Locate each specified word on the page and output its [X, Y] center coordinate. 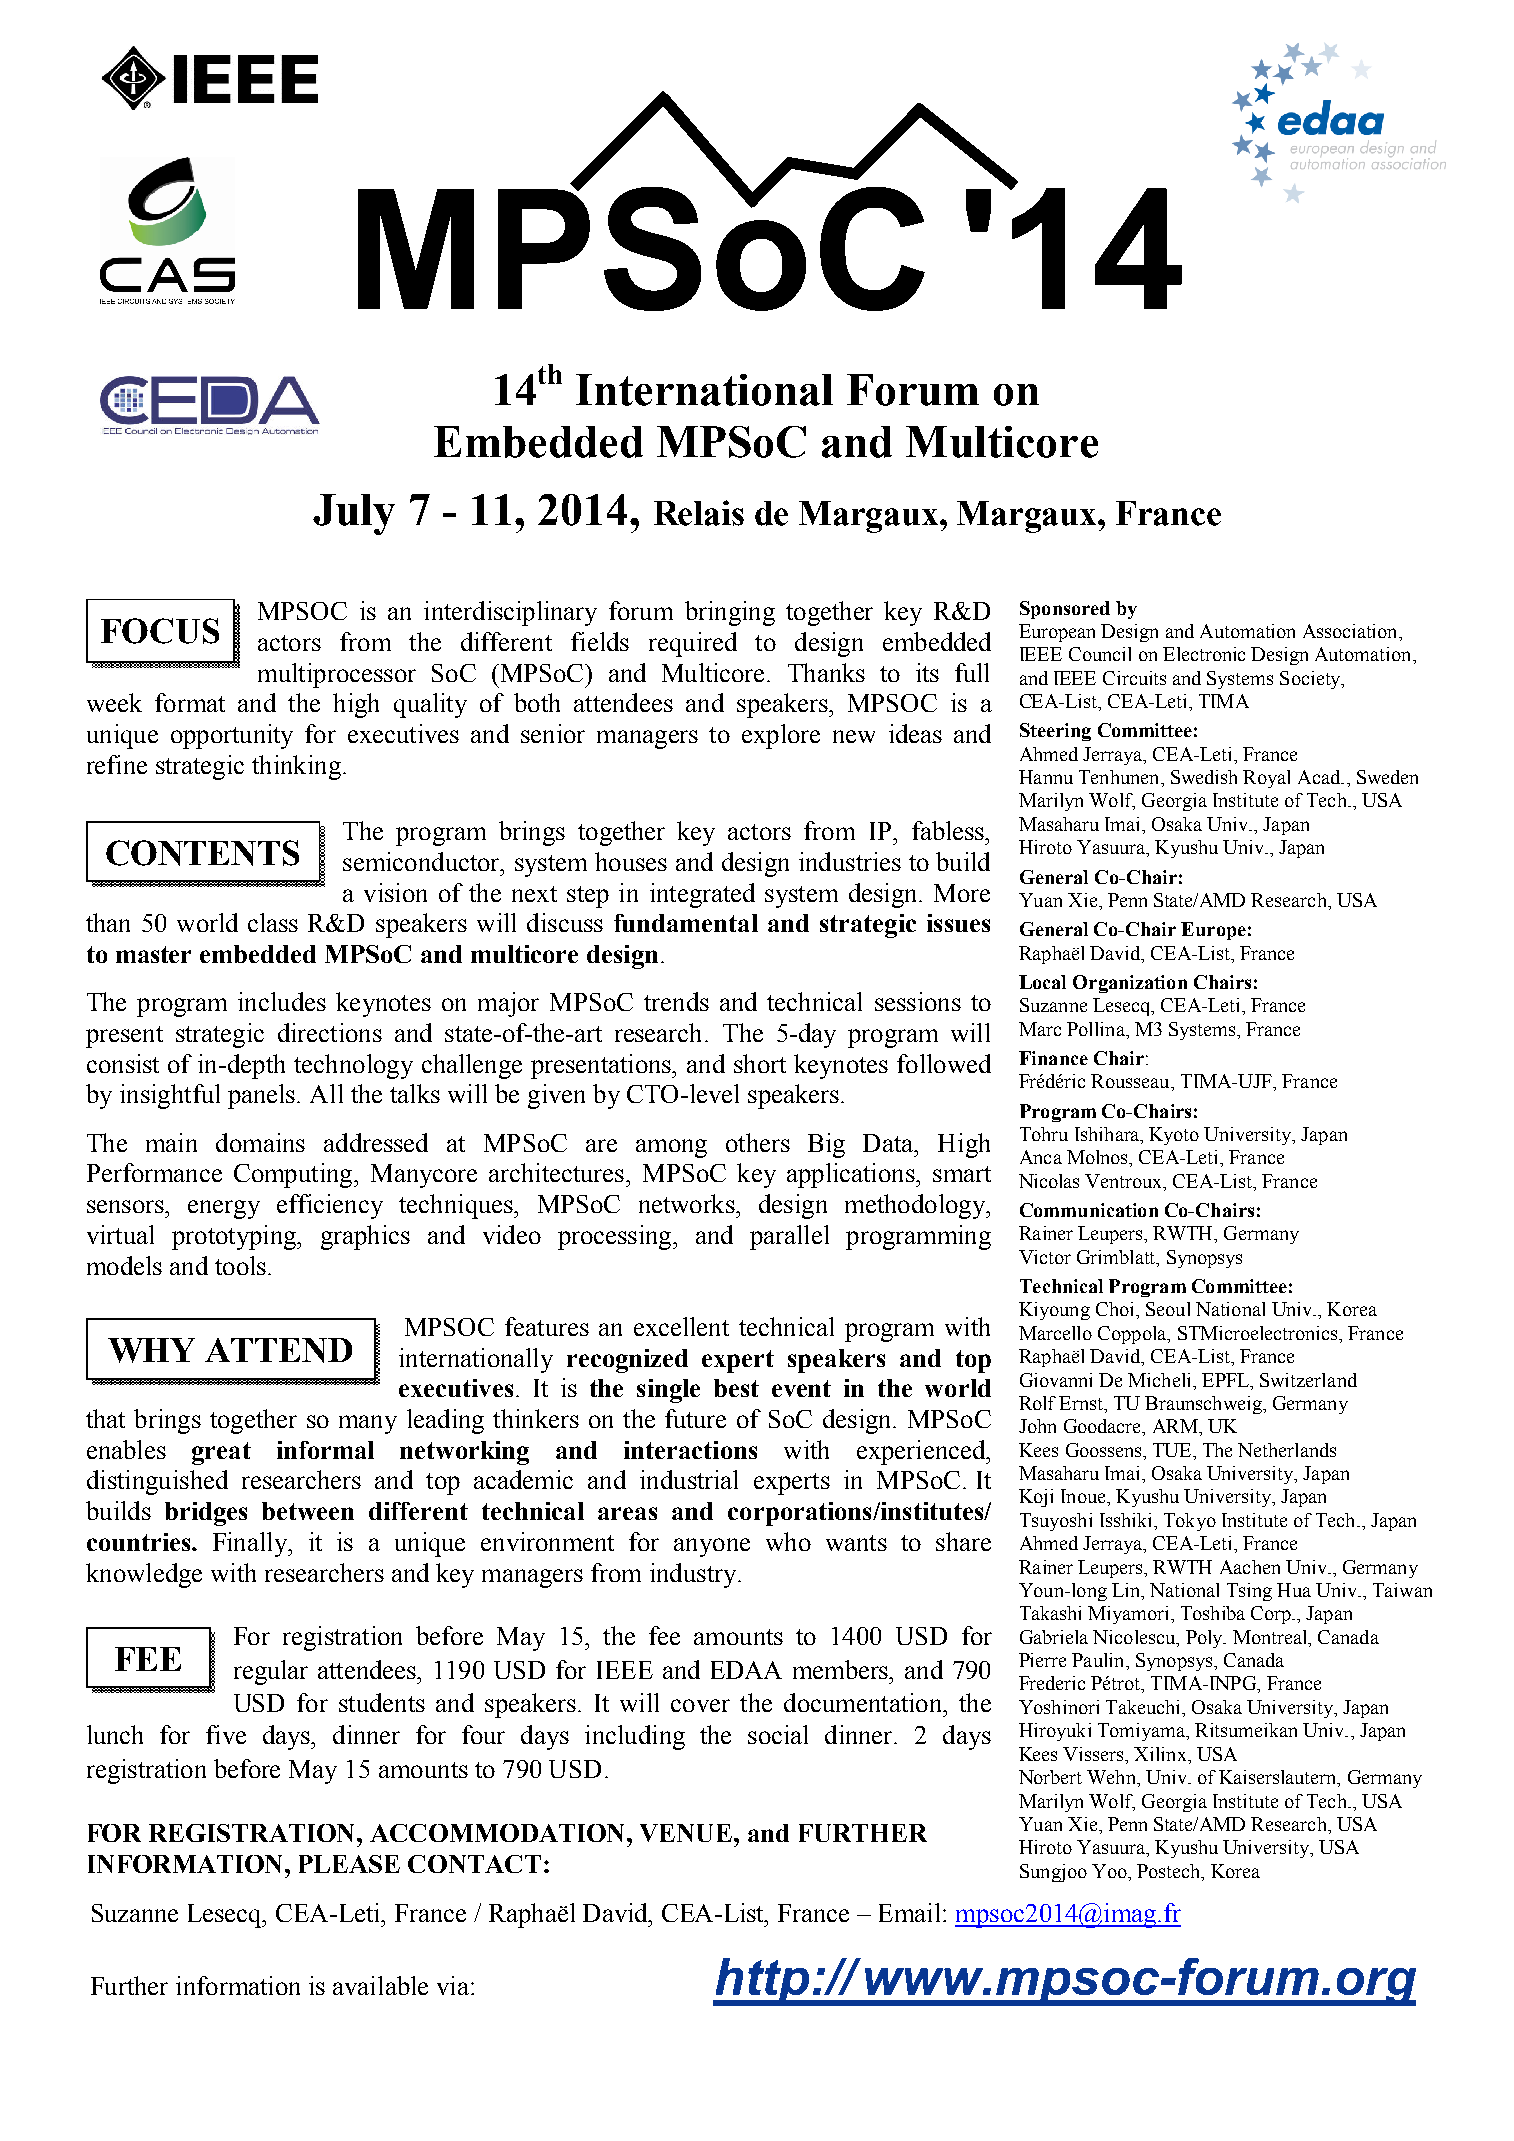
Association [1351, 631]
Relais [699, 513]
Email [909, 1912]
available [380, 1985]
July [354, 514]
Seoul [1168, 1309]
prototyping [235, 1237]
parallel [789, 1237]
